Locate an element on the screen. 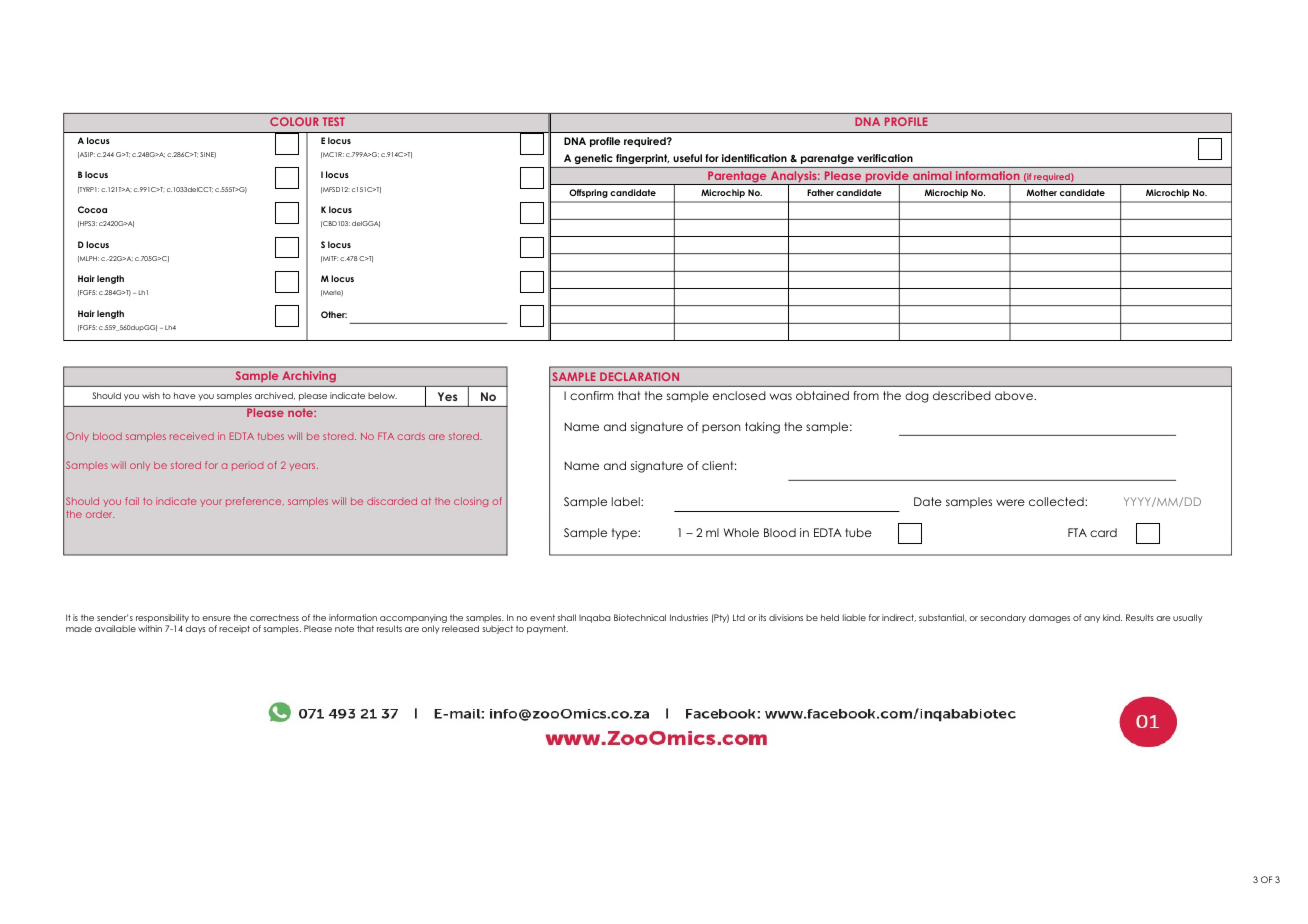 This screenshot has height=924, width=1308. period is located at coordinates (247, 467).
